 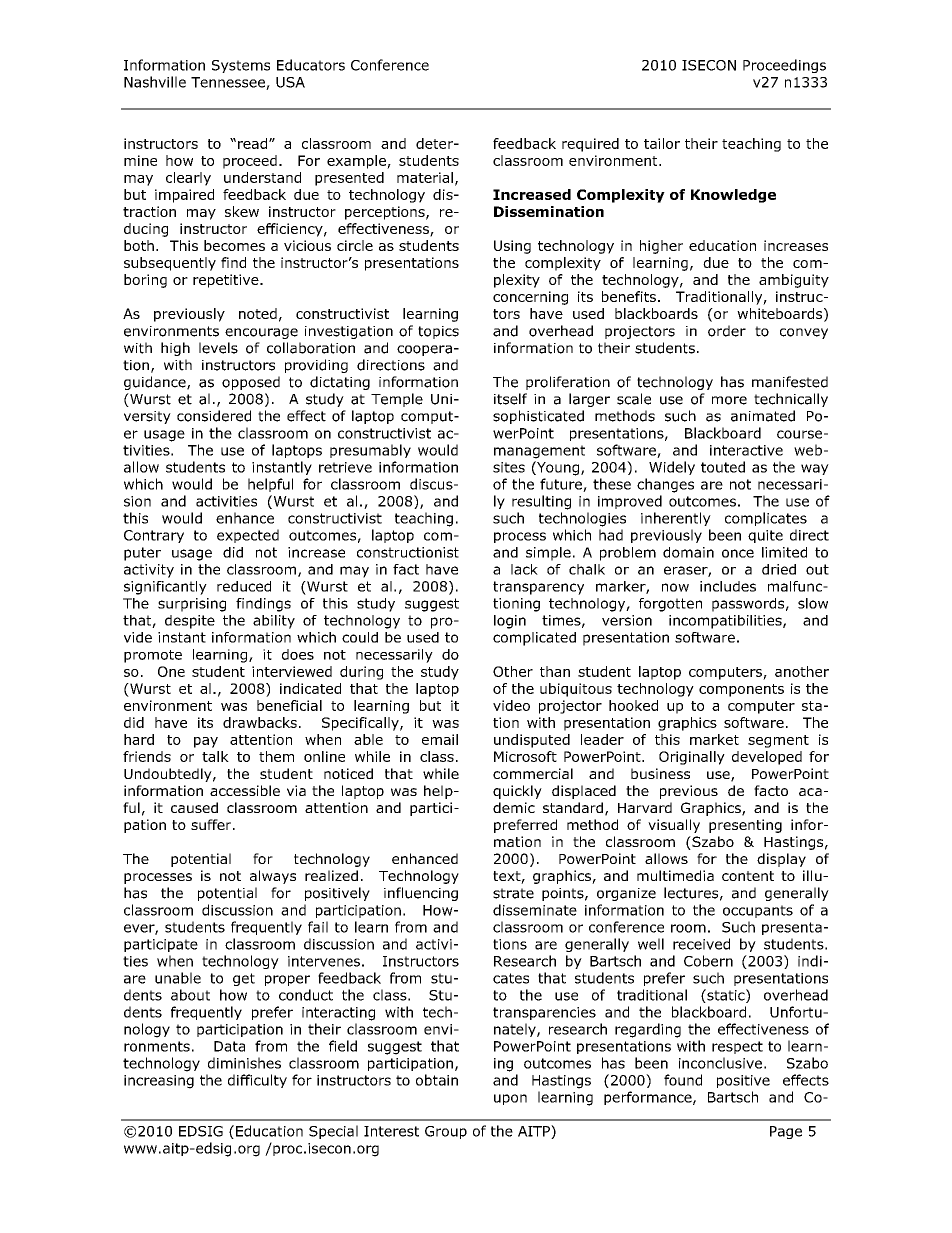 What do you see at coordinates (192, 605) in the screenshot?
I see `surprising` at bounding box center [192, 605].
